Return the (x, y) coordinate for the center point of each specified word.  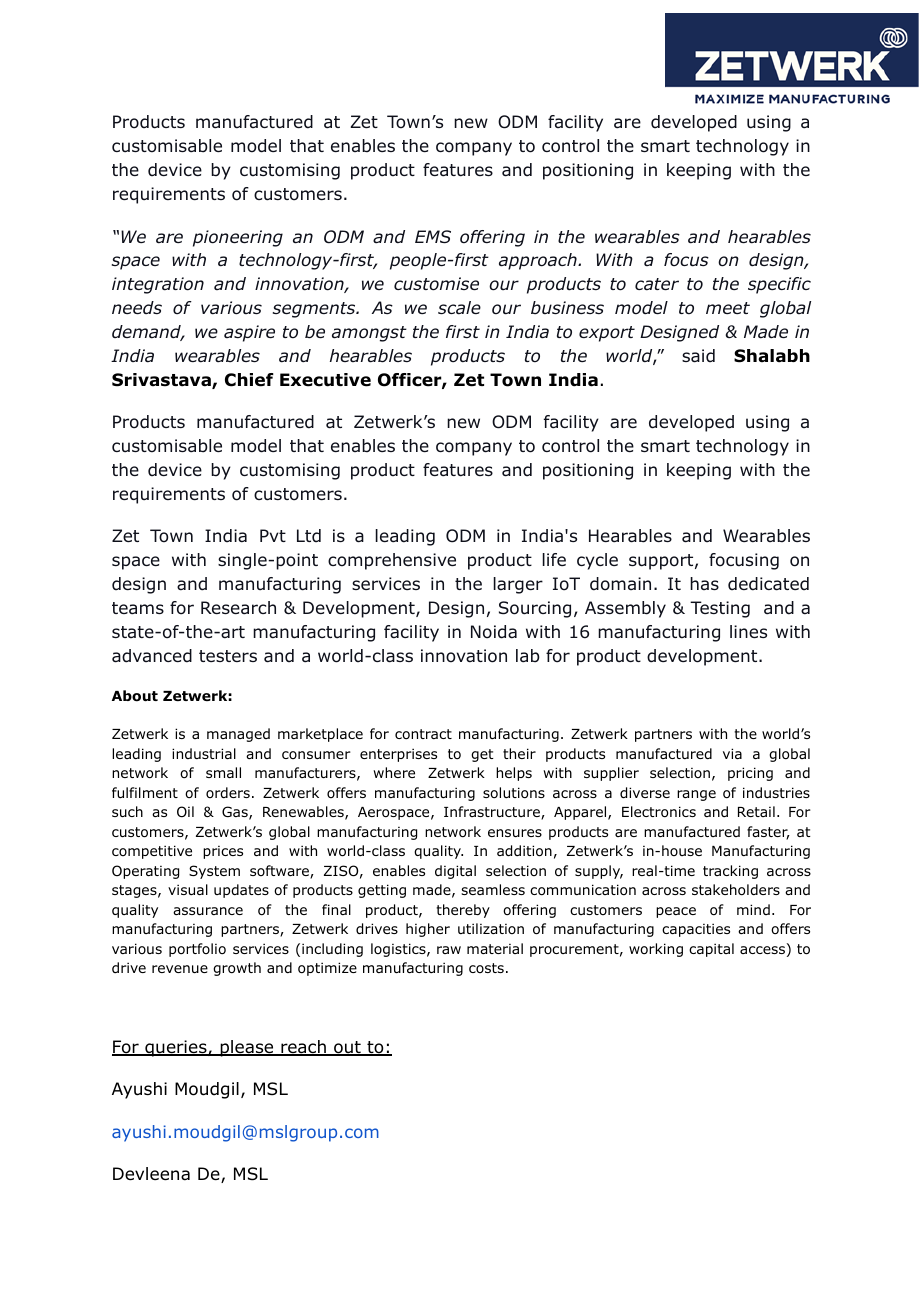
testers (228, 656)
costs (486, 968)
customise (436, 284)
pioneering (238, 238)
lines (748, 631)
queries (176, 1048)
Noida (494, 632)
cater (657, 284)
